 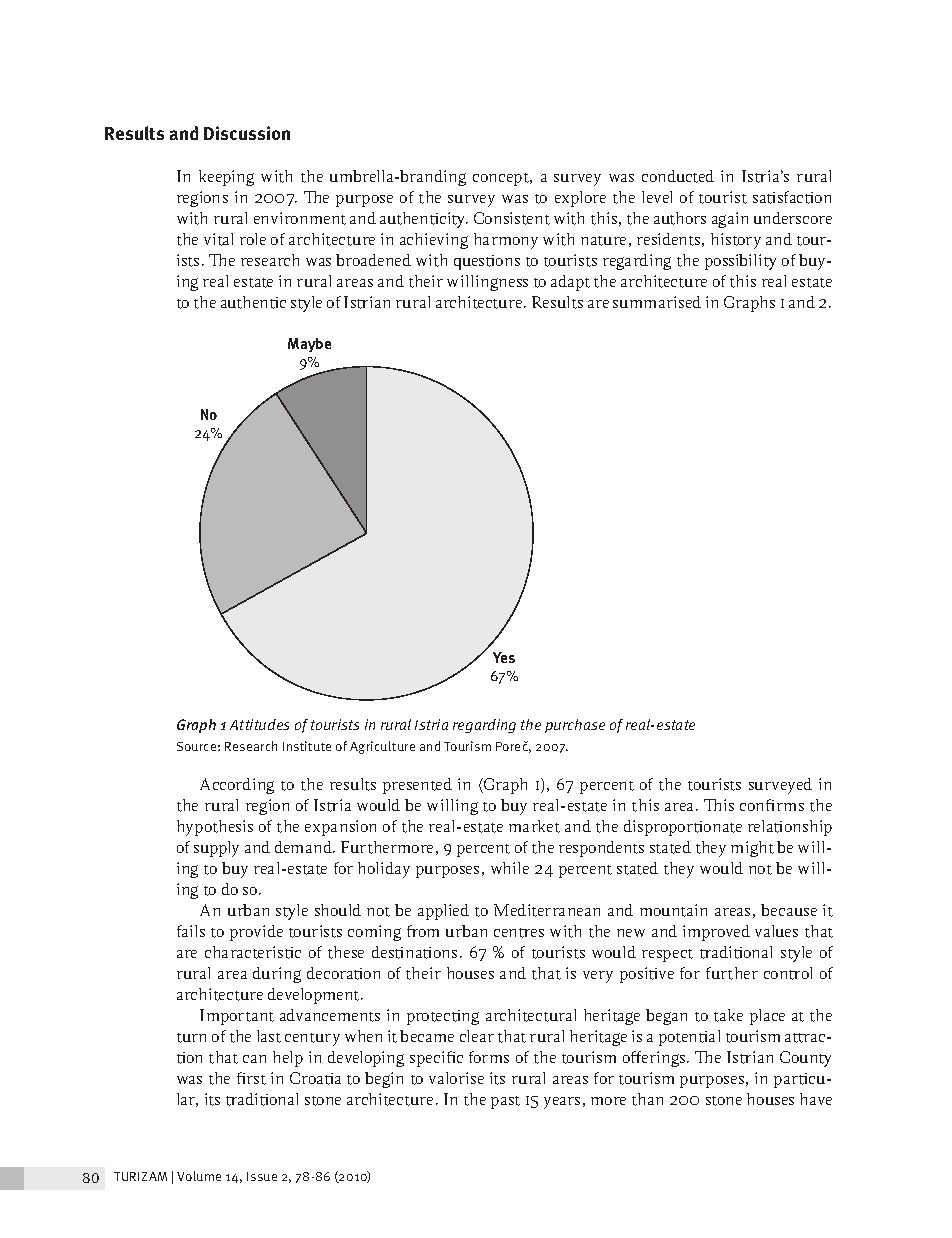 What do you see at coordinates (510, 868) in the document?
I see `while` at bounding box center [510, 868].
